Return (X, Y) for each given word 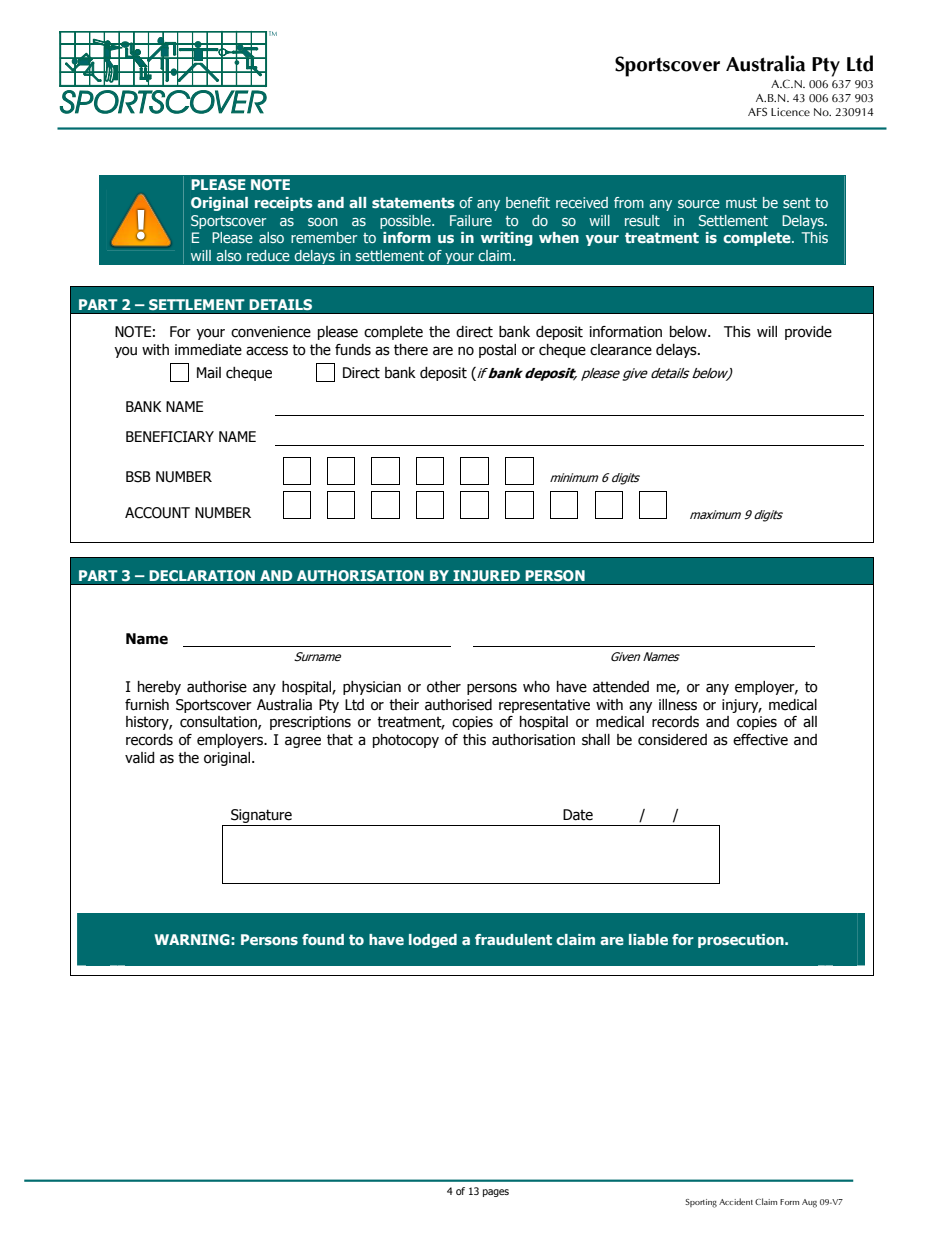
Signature (261, 816)
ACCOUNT (157, 513)
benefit (528, 202)
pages (496, 1193)
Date (578, 815)
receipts (284, 204)
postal (497, 351)
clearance (621, 350)
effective (760, 740)
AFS (757, 112)
